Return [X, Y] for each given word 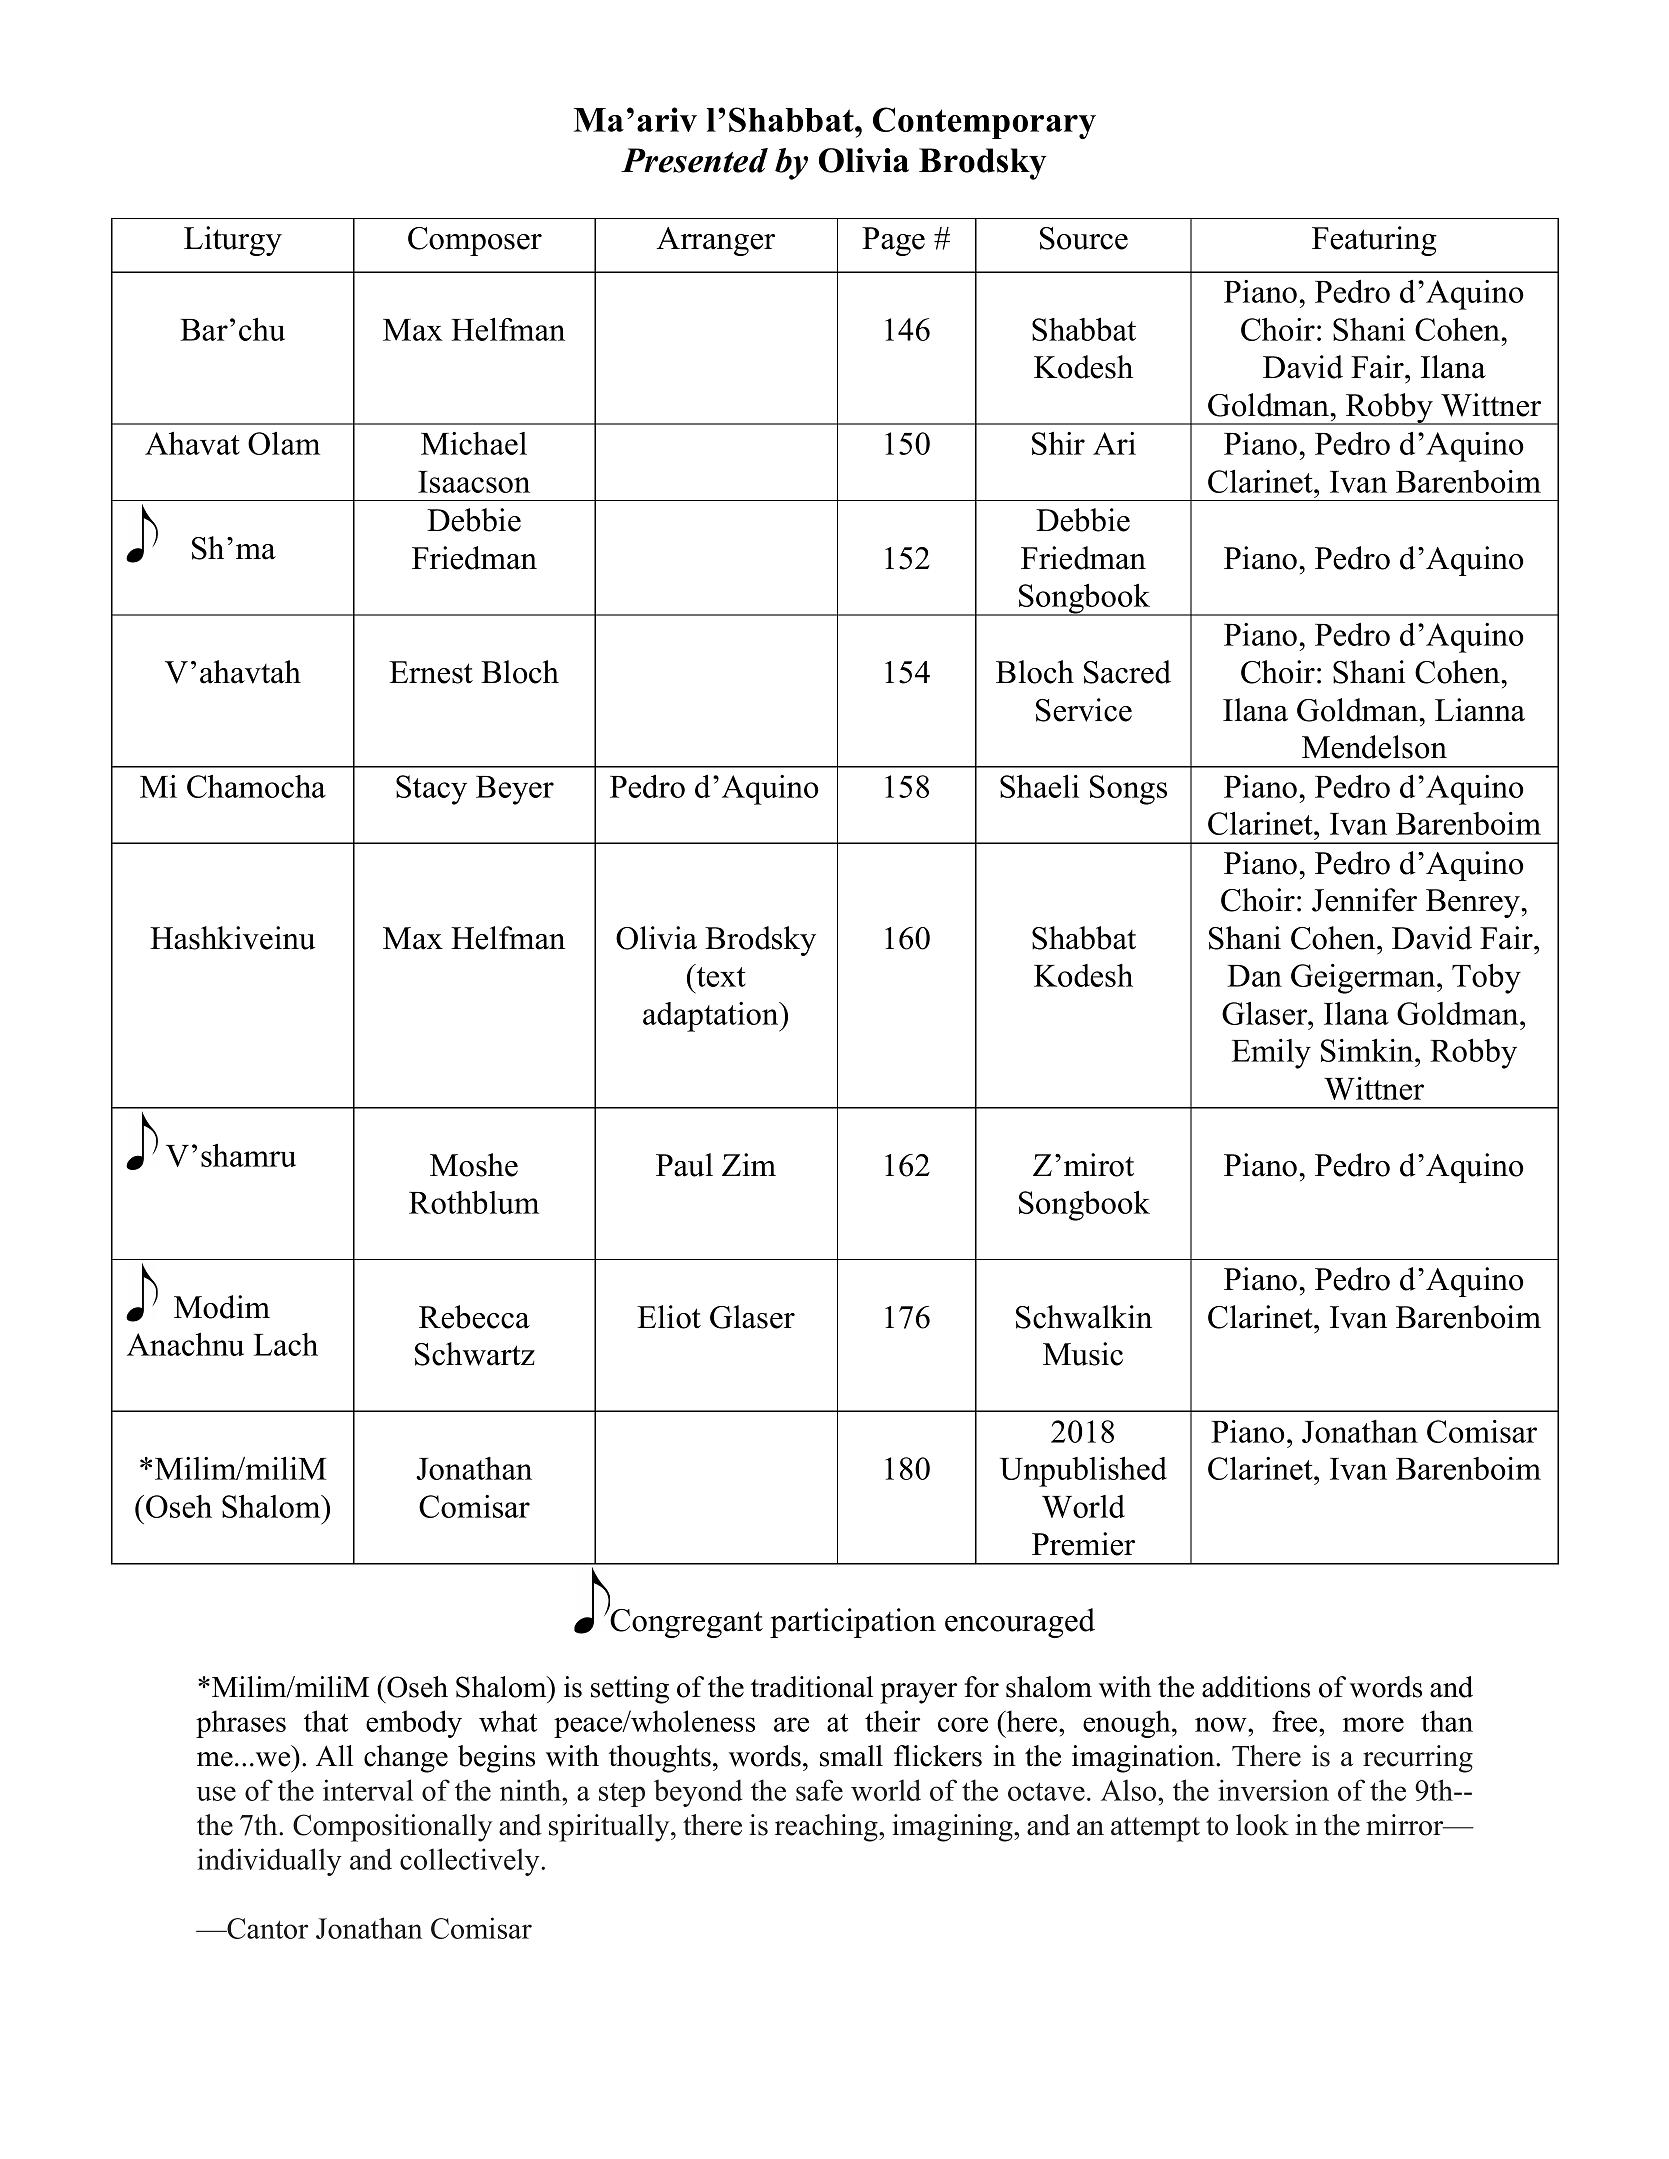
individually [269, 1862]
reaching [827, 1828]
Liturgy [233, 241]
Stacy [431, 790]
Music [1083, 1354]
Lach [286, 1344]
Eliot [669, 1317]
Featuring [1374, 241]
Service [1084, 710]
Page [893, 241]
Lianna [1480, 710]
